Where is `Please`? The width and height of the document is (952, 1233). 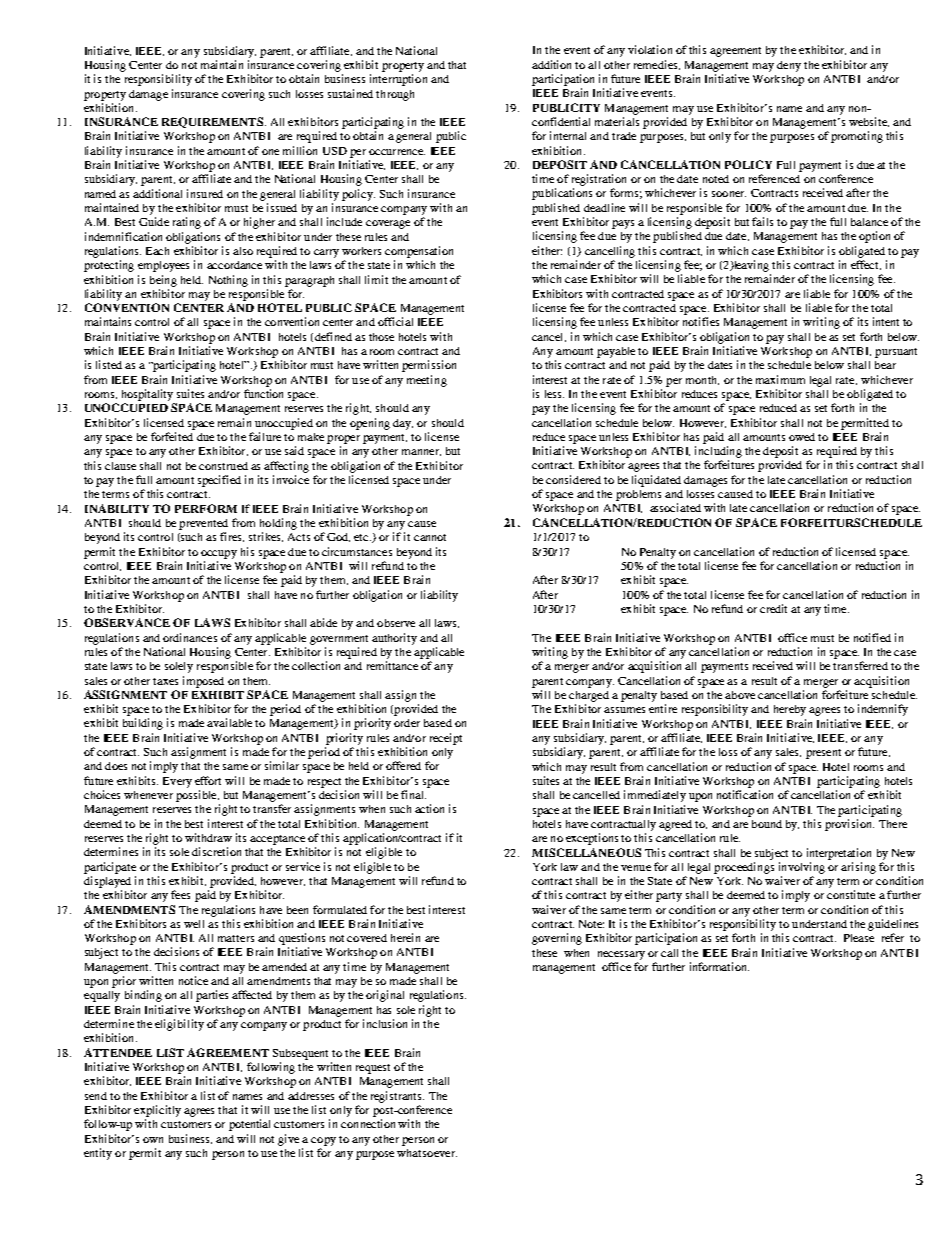
Please is located at coordinates (859, 938).
